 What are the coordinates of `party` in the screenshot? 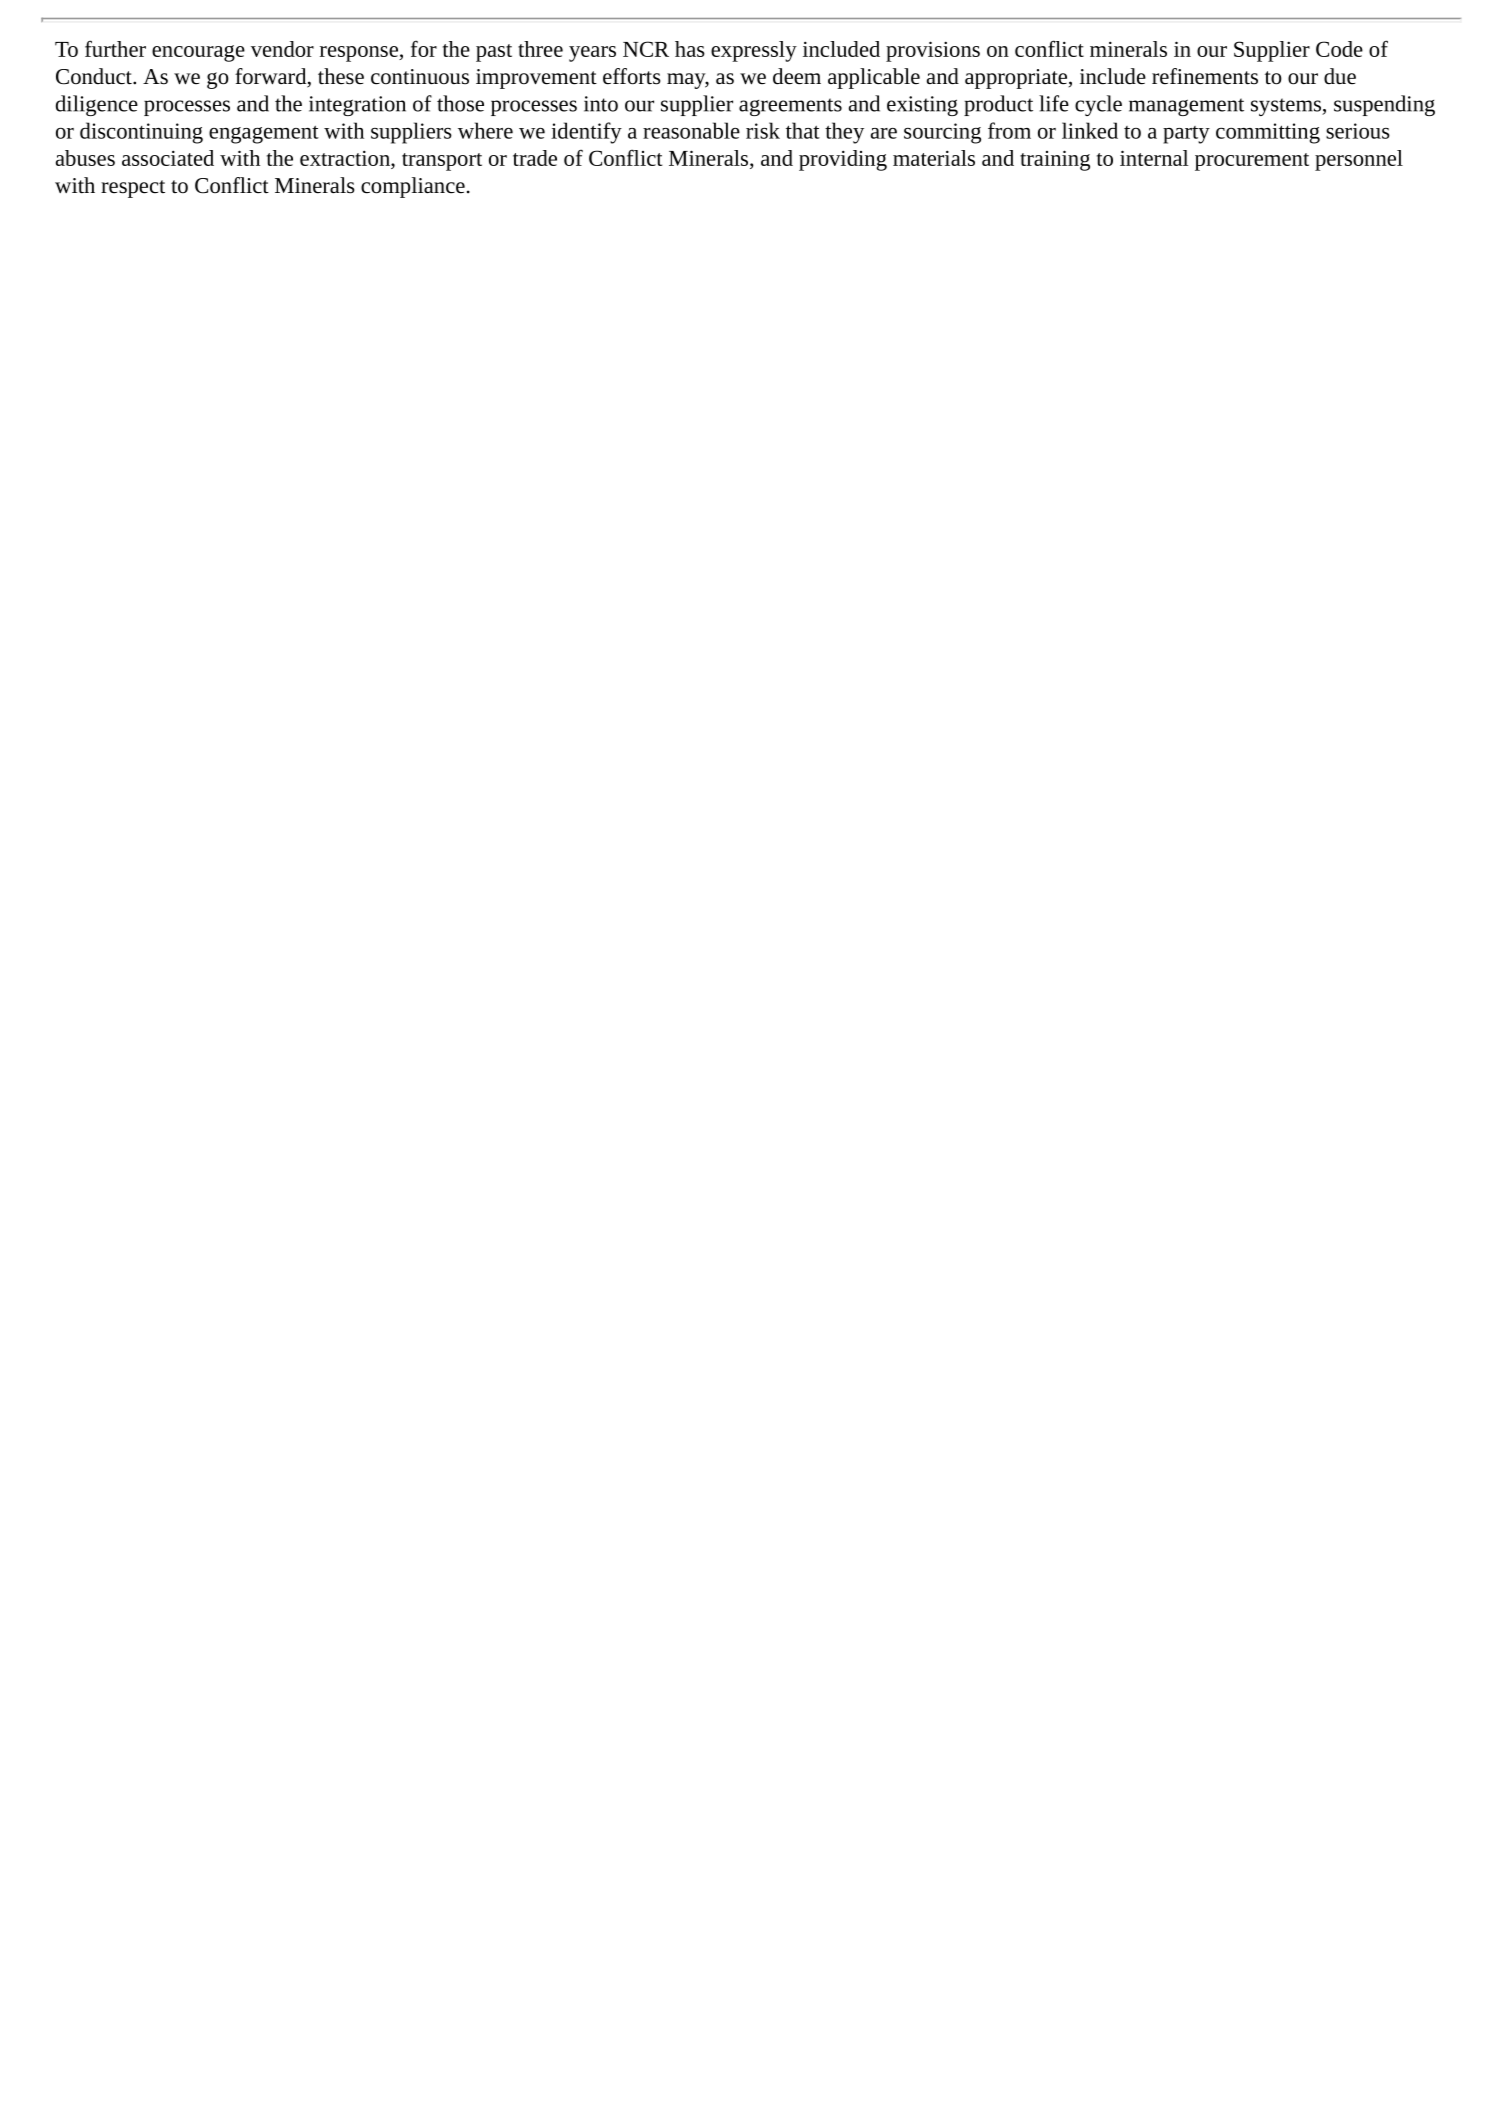 It's located at (1186, 135).
